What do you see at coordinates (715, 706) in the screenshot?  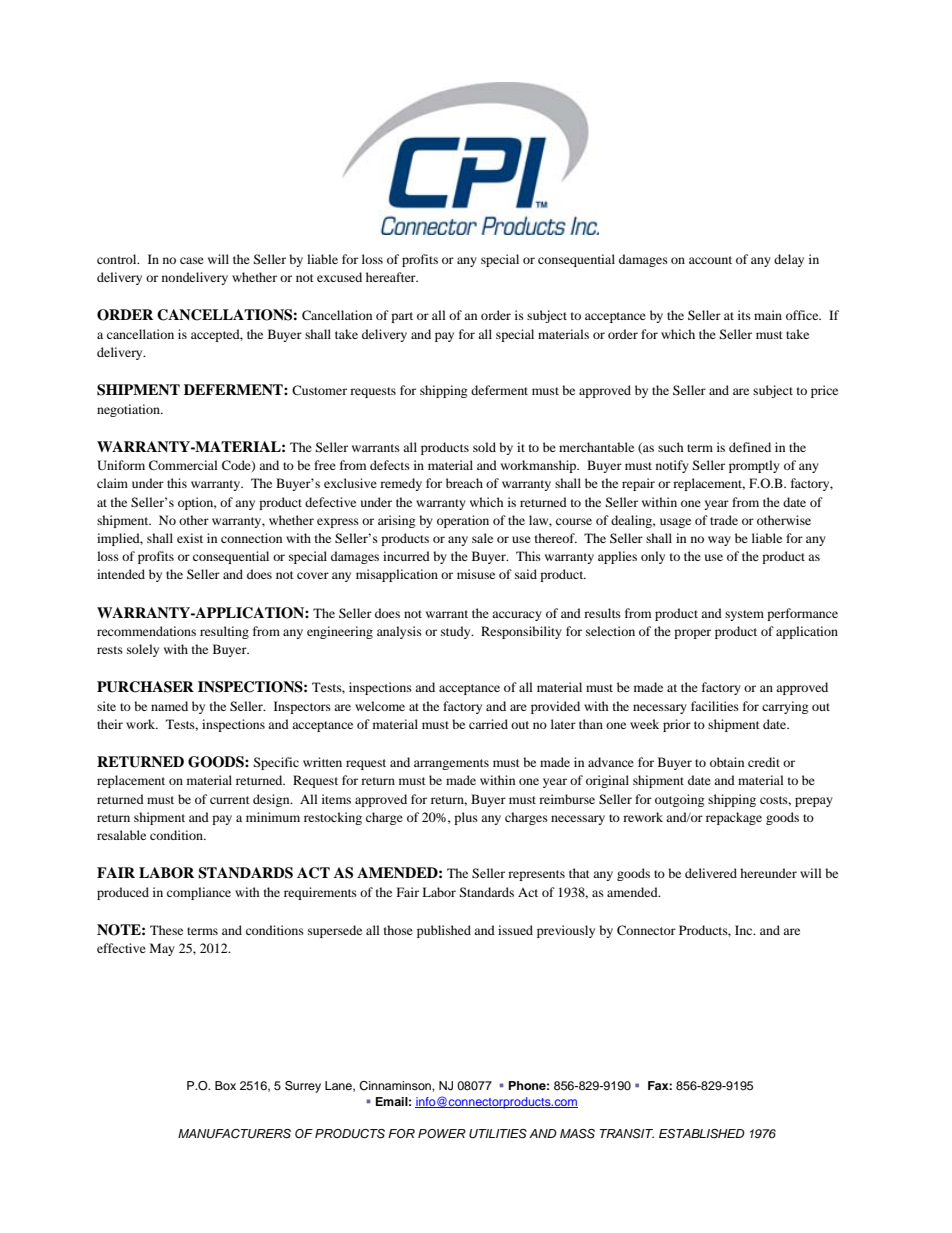 I see `facilities` at bounding box center [715, 706].
